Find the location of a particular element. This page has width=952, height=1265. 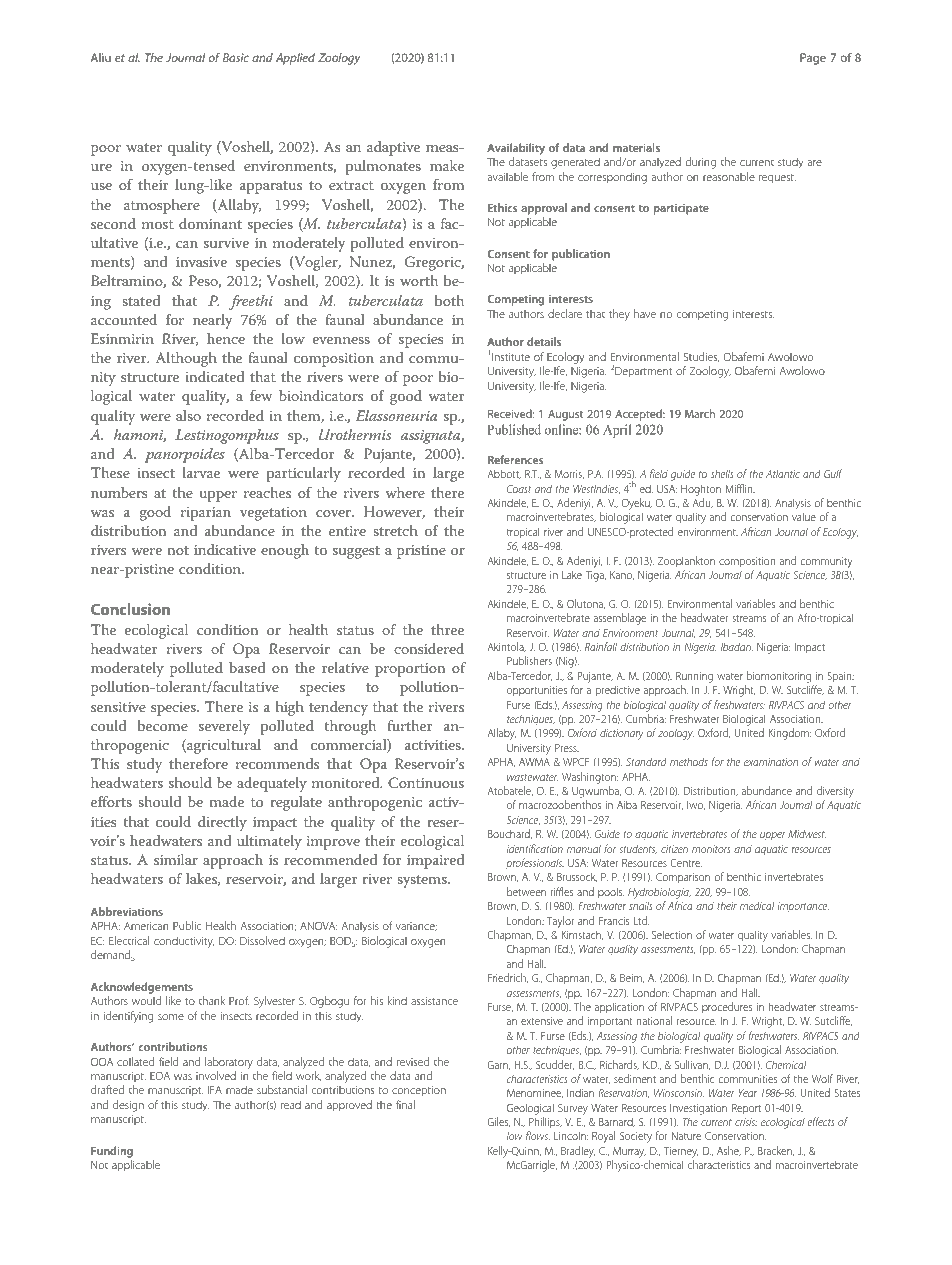

directly is located at coordinates (222, 823).
